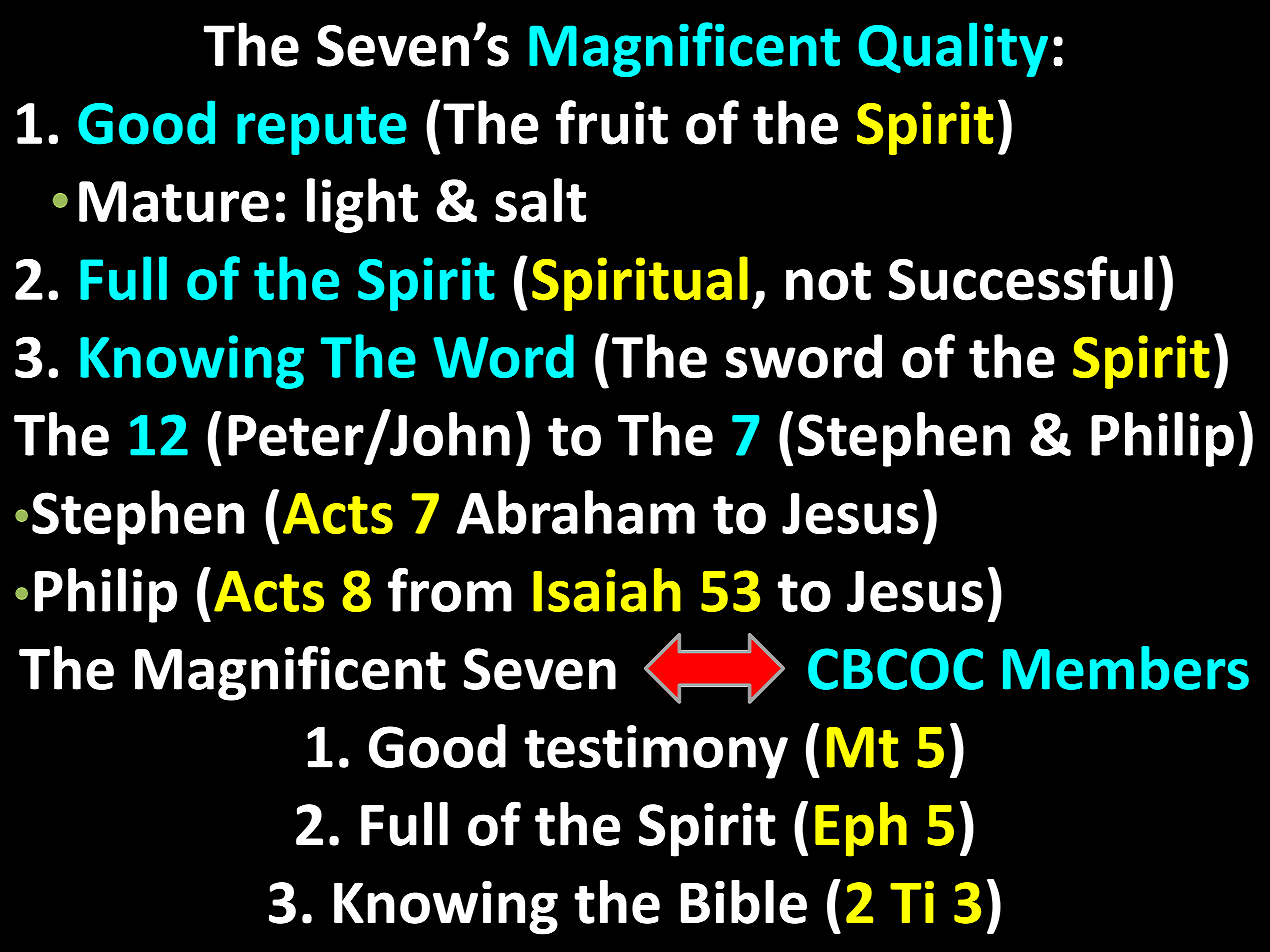 The width and height of the screenshot is (1270, 952). What do you see at coordinates (607, 590) in the screenshot?
I see `Isaiah` at bounding box center [607, 590].
